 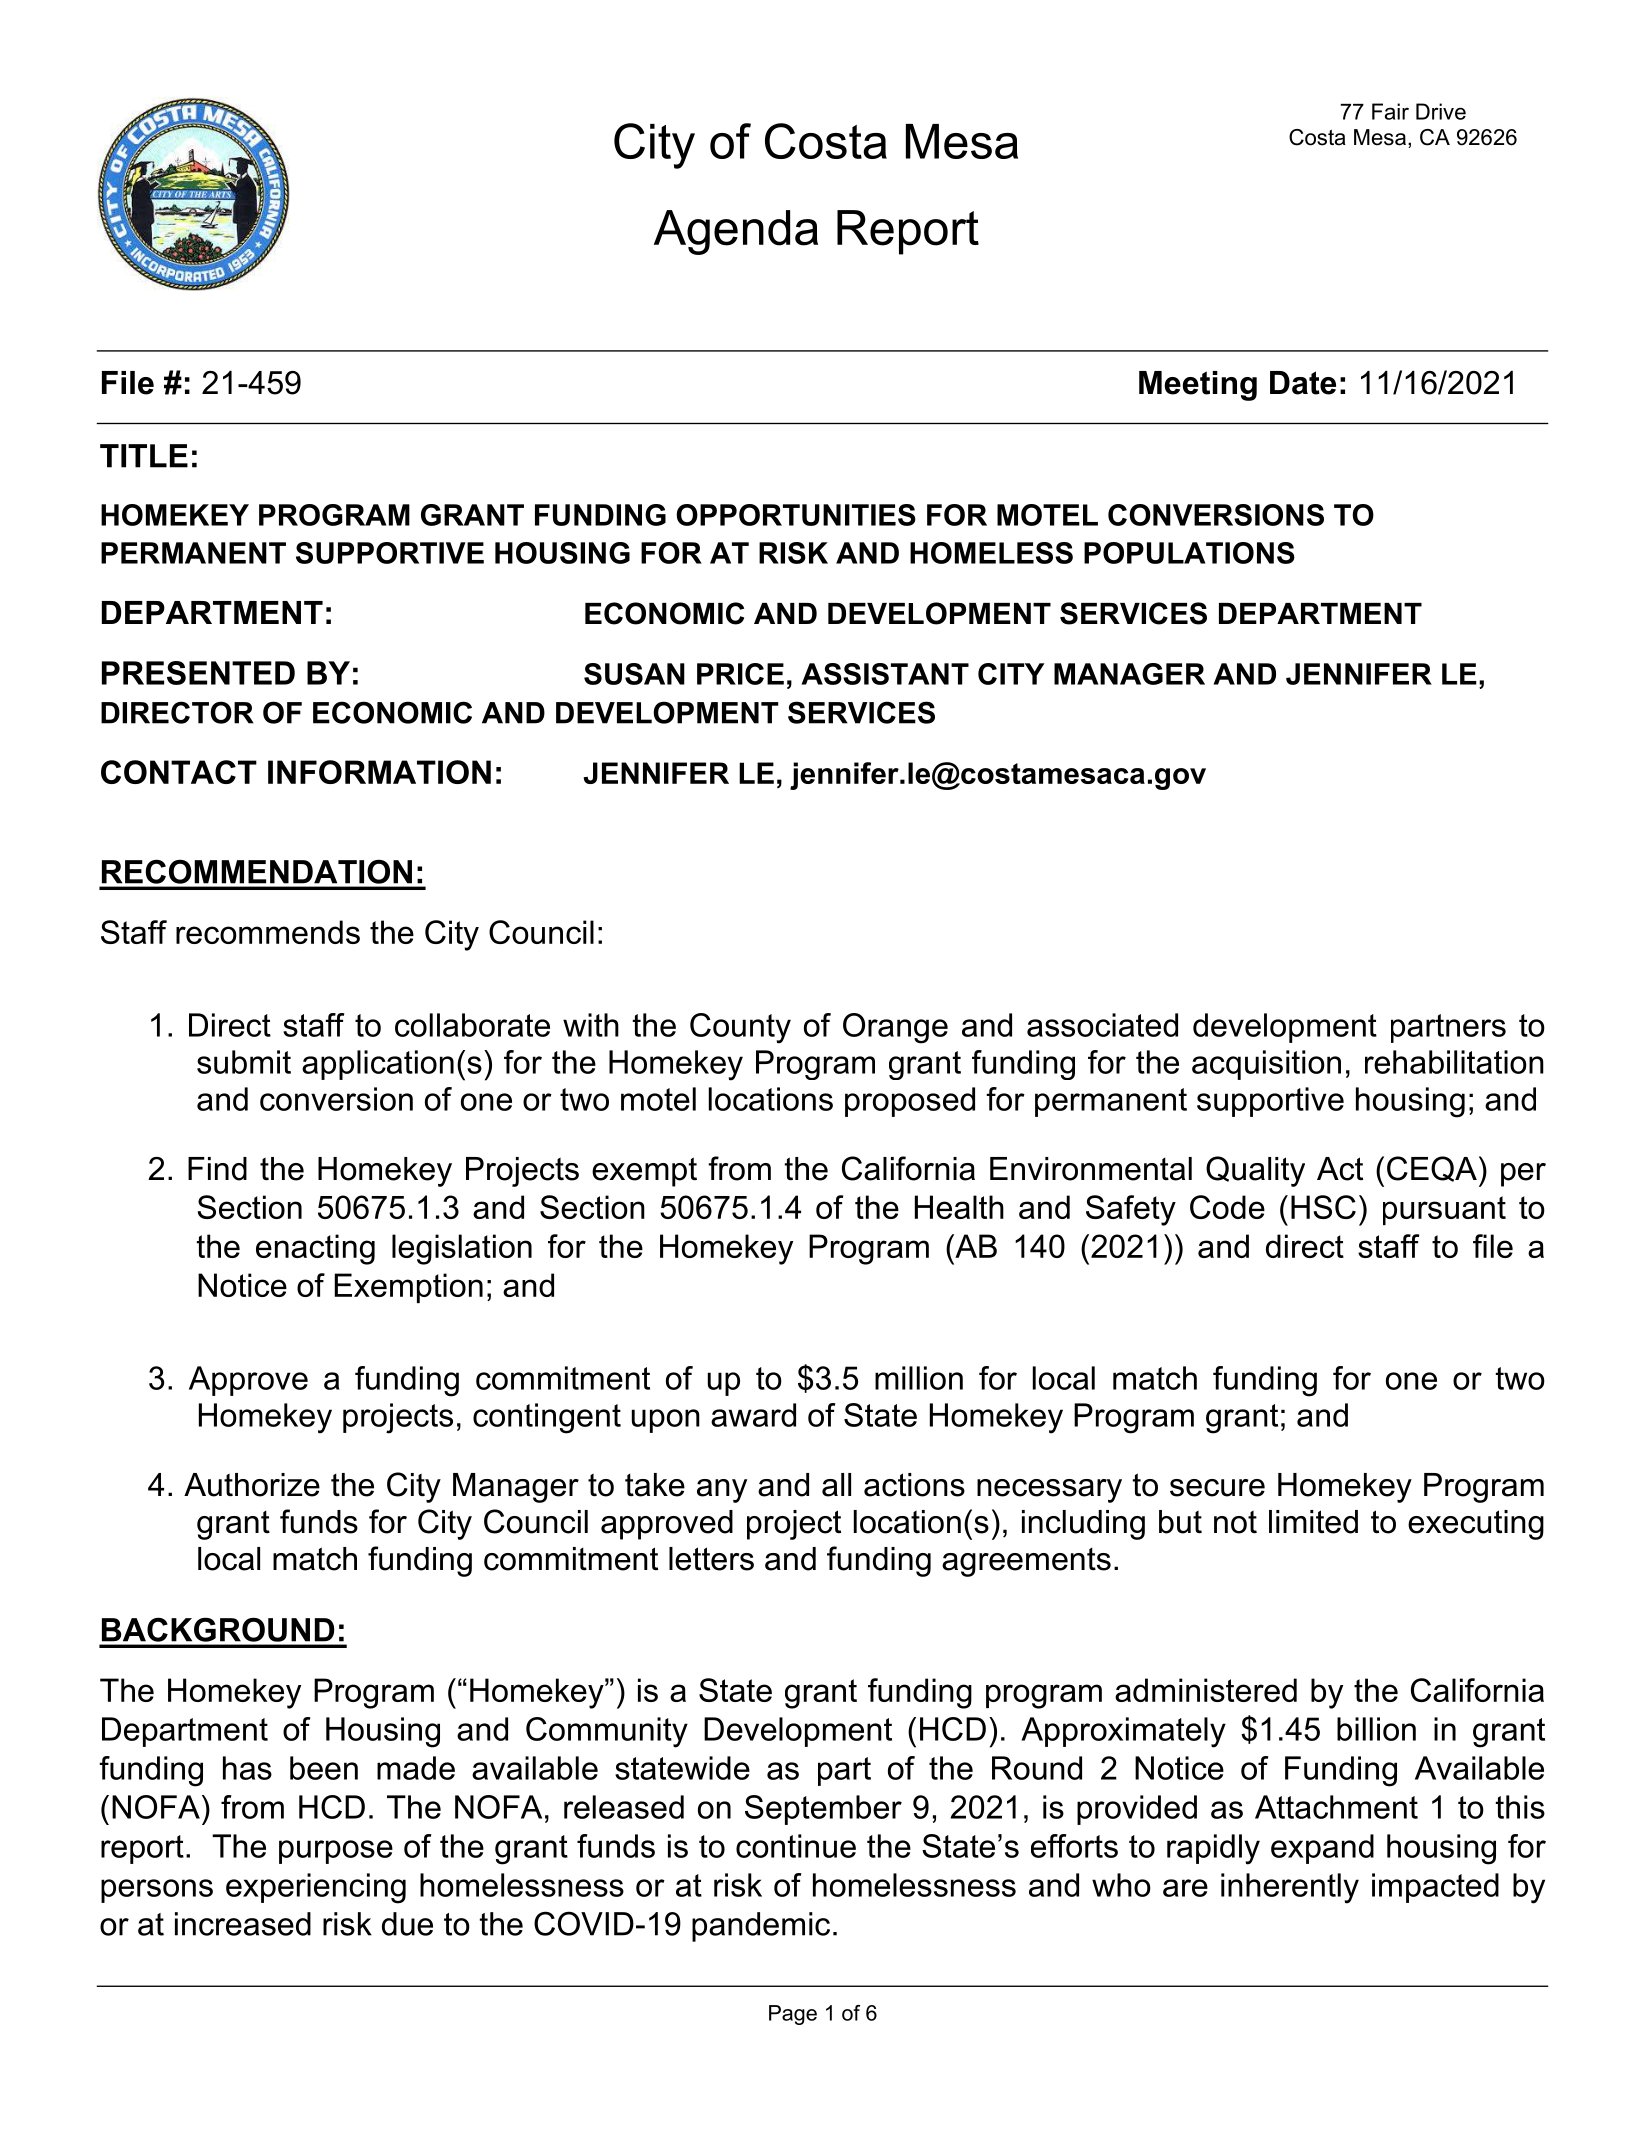 What do you see at coordinates (1266, 1065) in the screenshot?
I see `acquisition` at bounding box center [1266, 1065].
